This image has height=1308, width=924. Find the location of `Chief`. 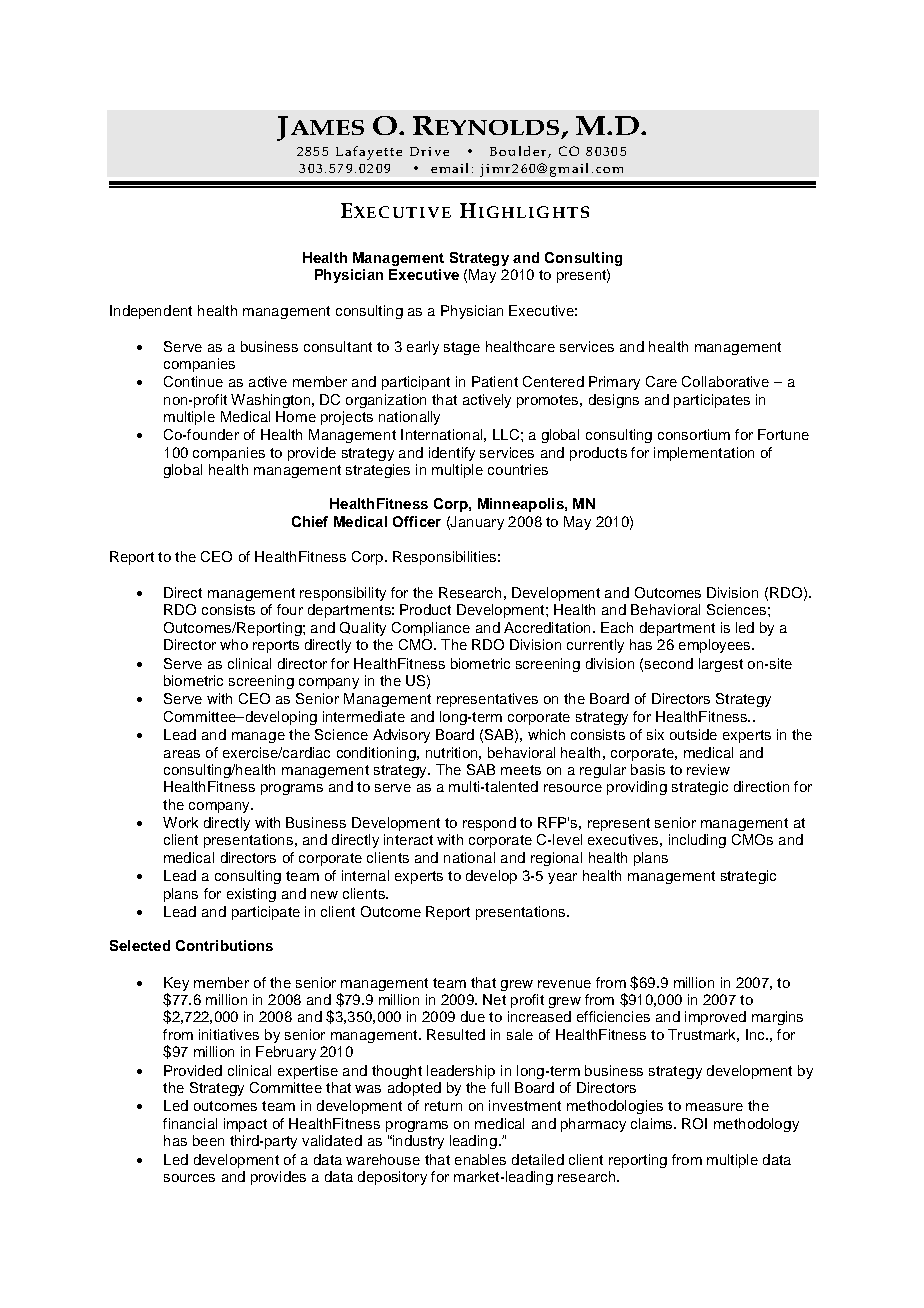

Chief is located at coordinates (310, 521).
